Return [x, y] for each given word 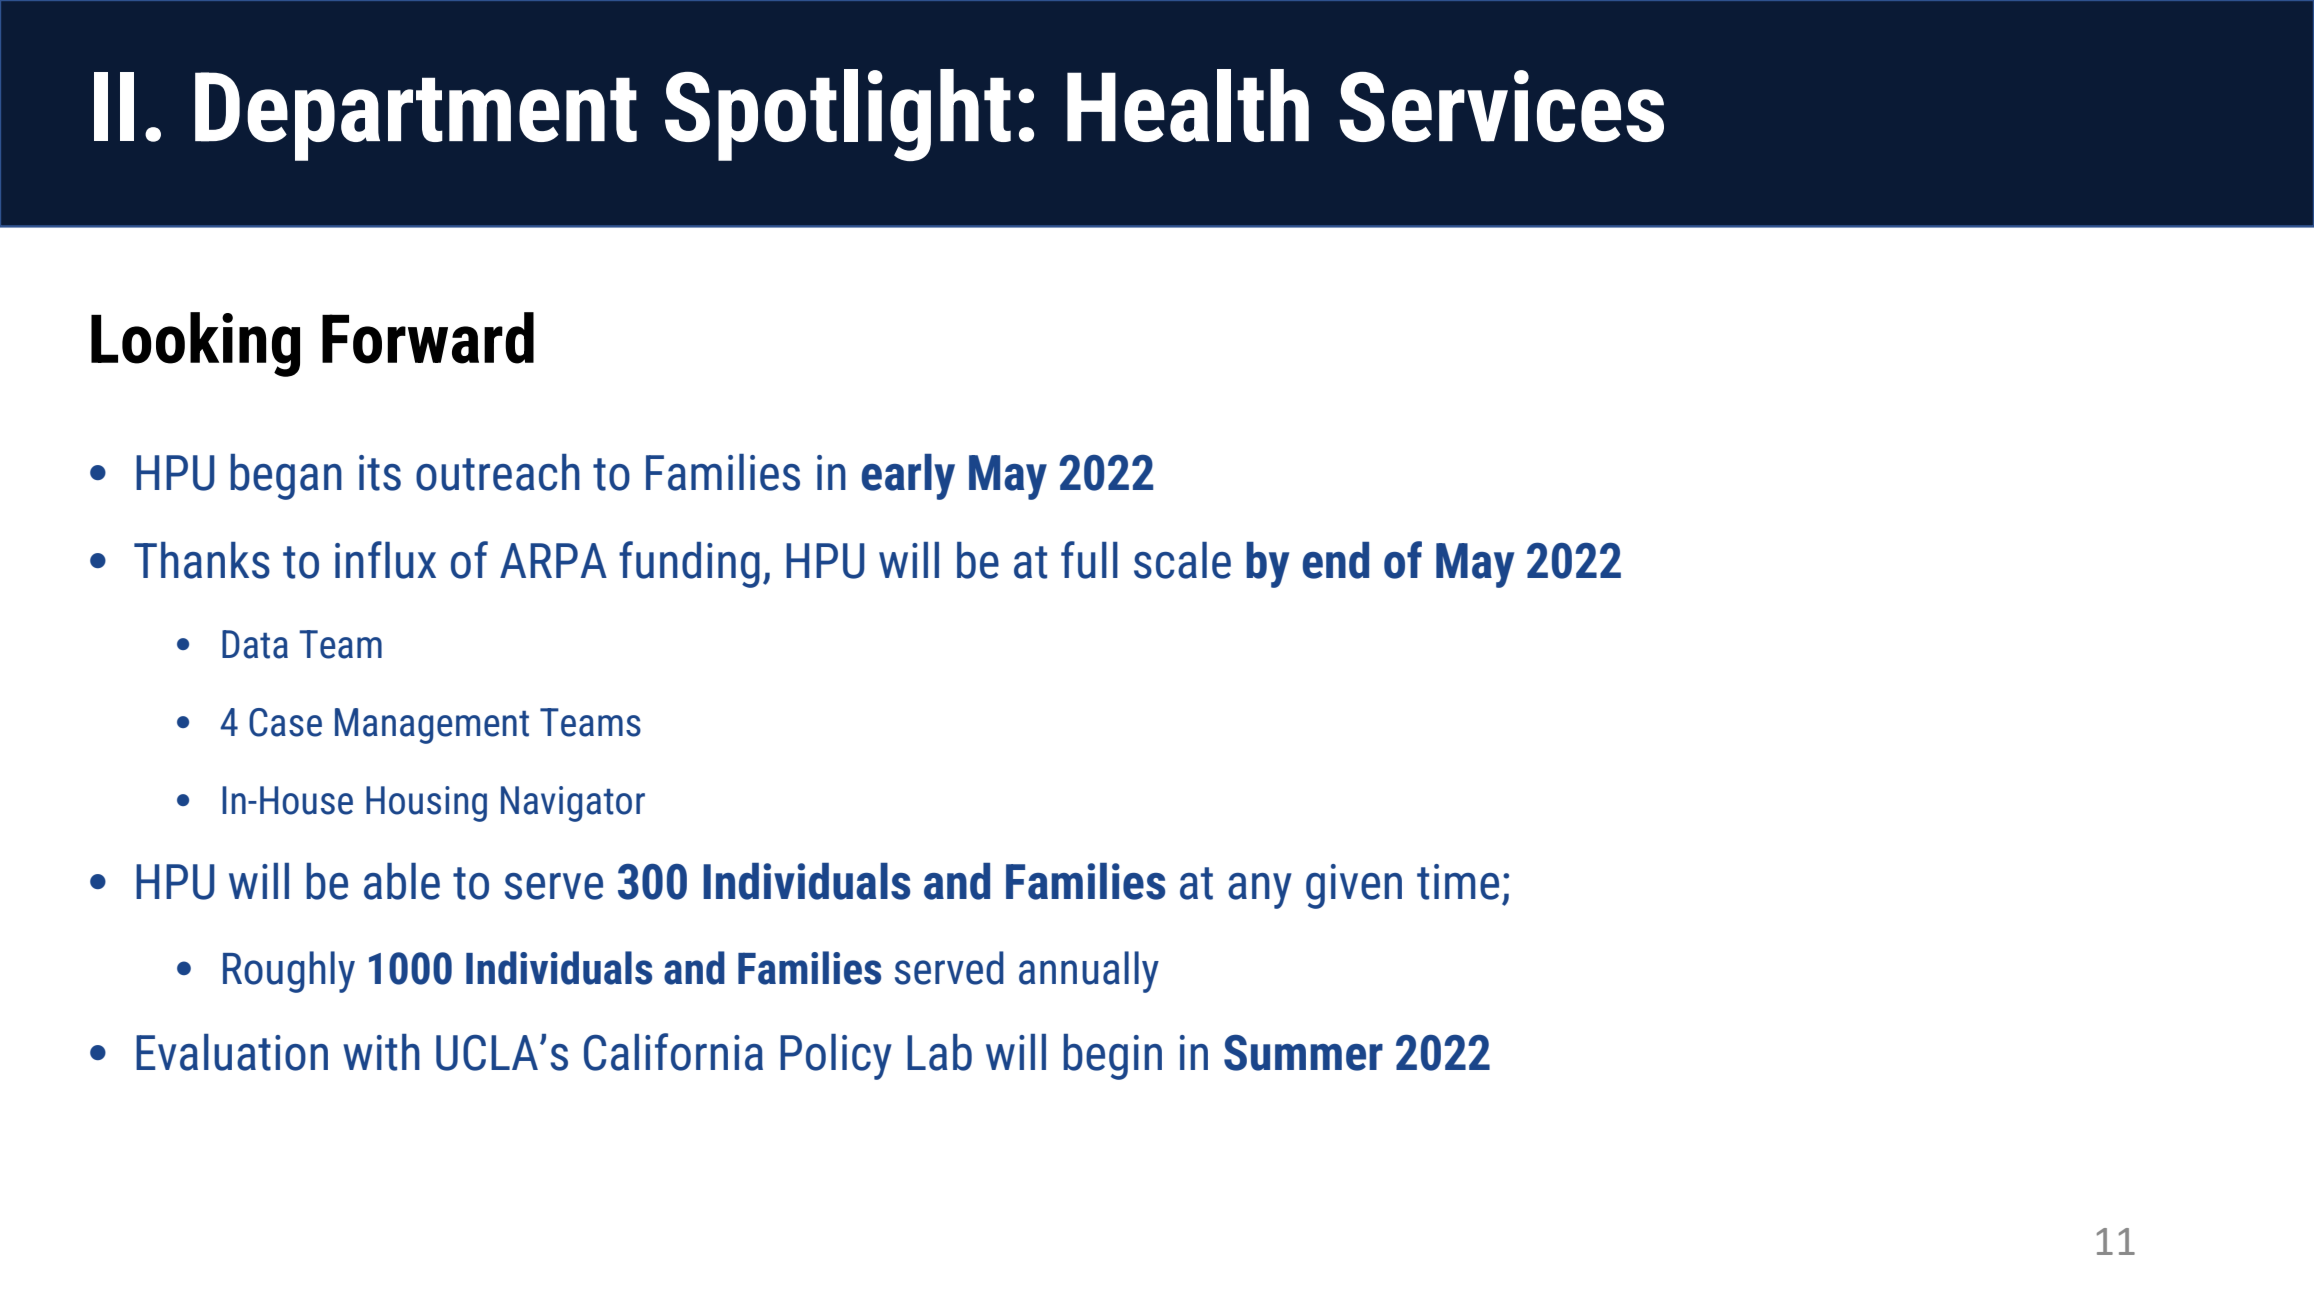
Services [1501, 106]
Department [416, 116]
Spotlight [838, 115]
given [1354, 886]
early [908, 477]
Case [285, 722]
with [381, 1052]
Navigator [573, 804]
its [380, 473]
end [1336, 560]
